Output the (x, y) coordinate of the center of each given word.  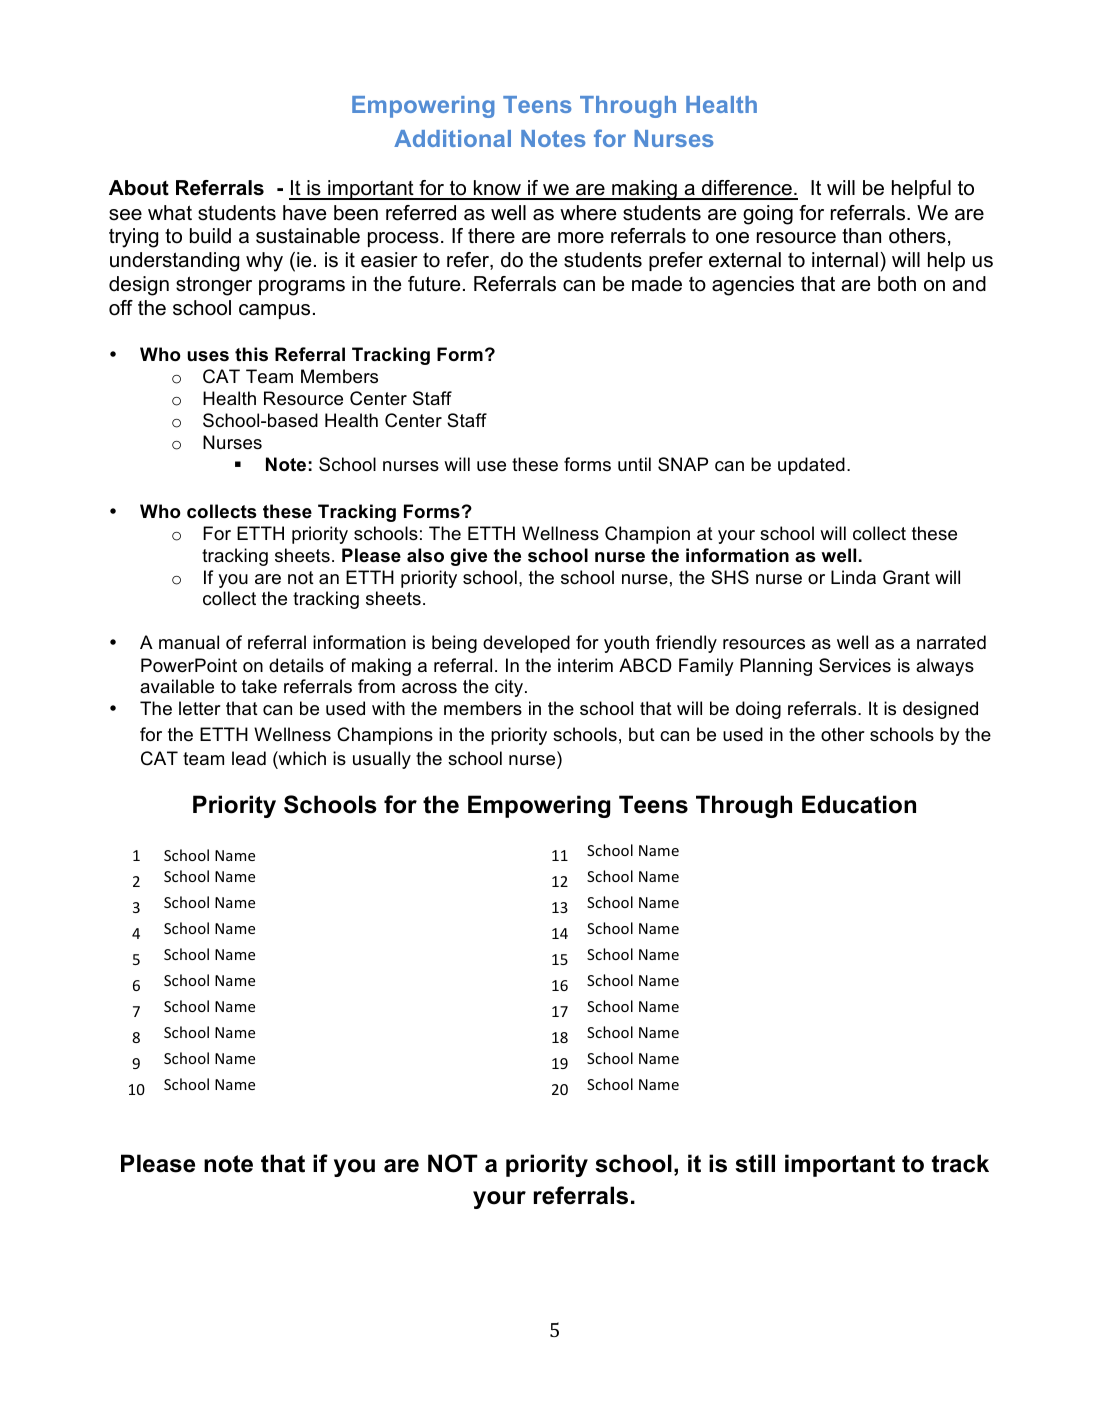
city (509, 688)
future (434, 284)
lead (249, 758)
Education (859, 804)
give (468, 557)
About (139, 188)
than (861, 236)
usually (382, 760)
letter (200, 708)
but (642, 734)
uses (208, 356)
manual (189, 642)
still (755, 1163)
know (497, 189)
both (897, 284)
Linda (853, 577)
